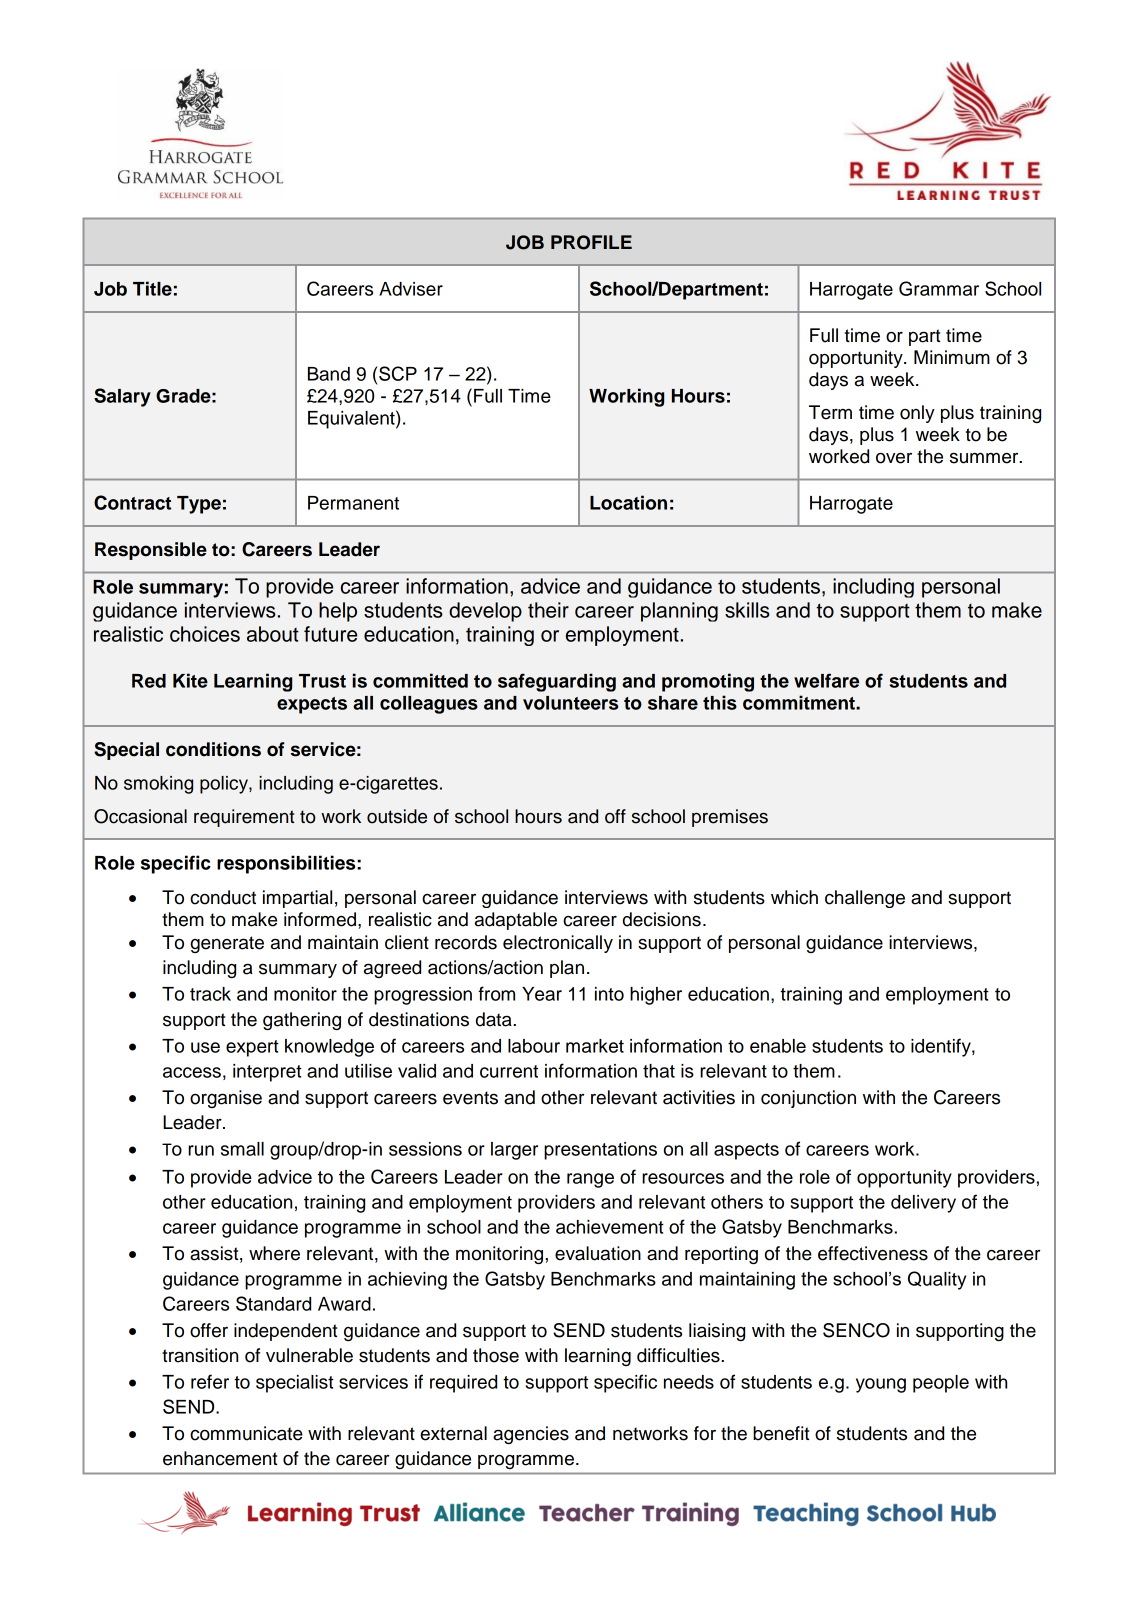 Image resolution: width=1133 pixels, height=1602 pixels. I want to click on communicate, so click(246, 1433).
